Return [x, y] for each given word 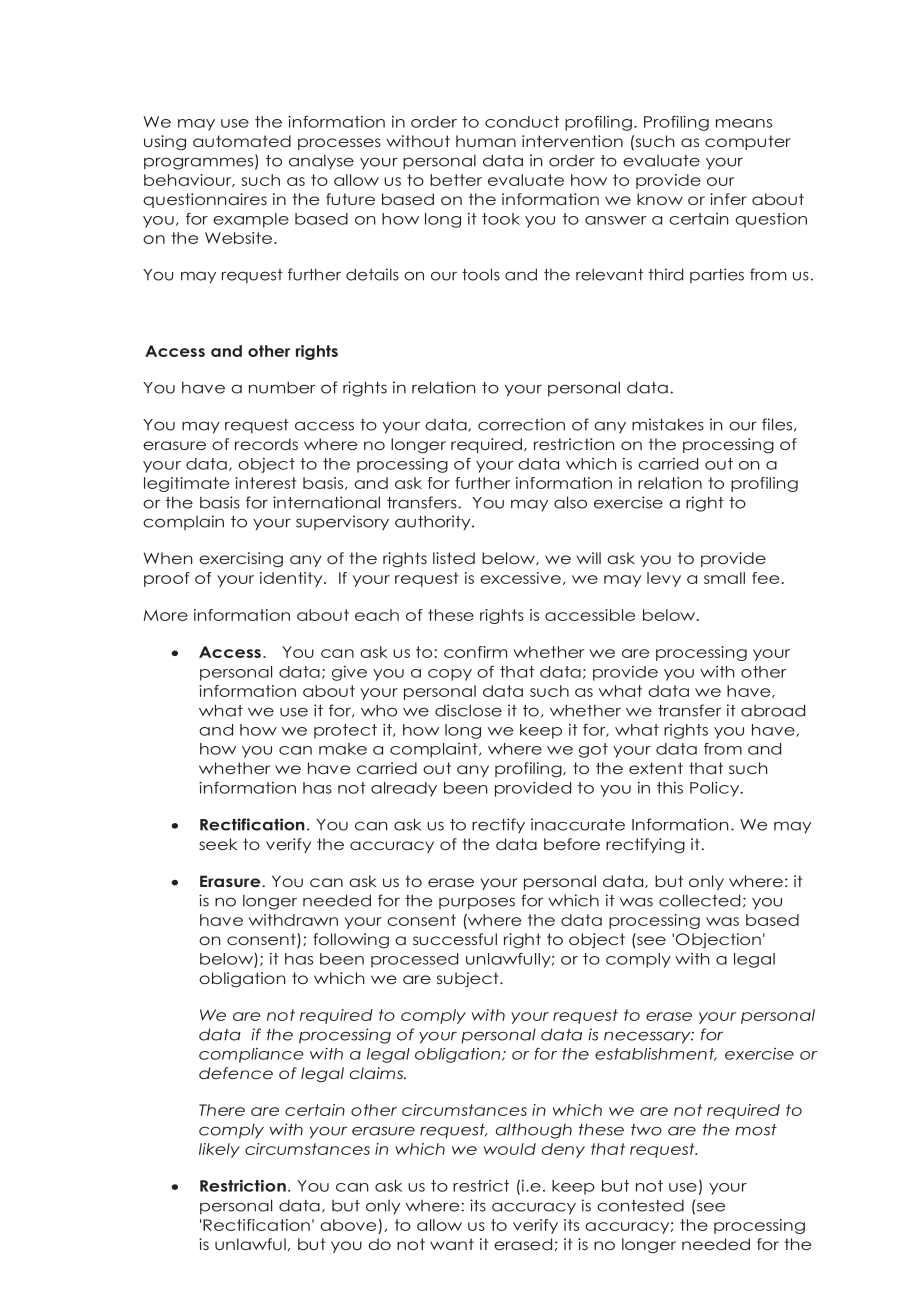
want [452, 1244]
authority [434, 523]
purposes [477, 903]
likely [219, 1150]
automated [242, 141]
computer [748, 142]
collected [699, 900]
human [486, 141]
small [724, 578]
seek [218, 844]
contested [640, 1205]
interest [266, 483]
